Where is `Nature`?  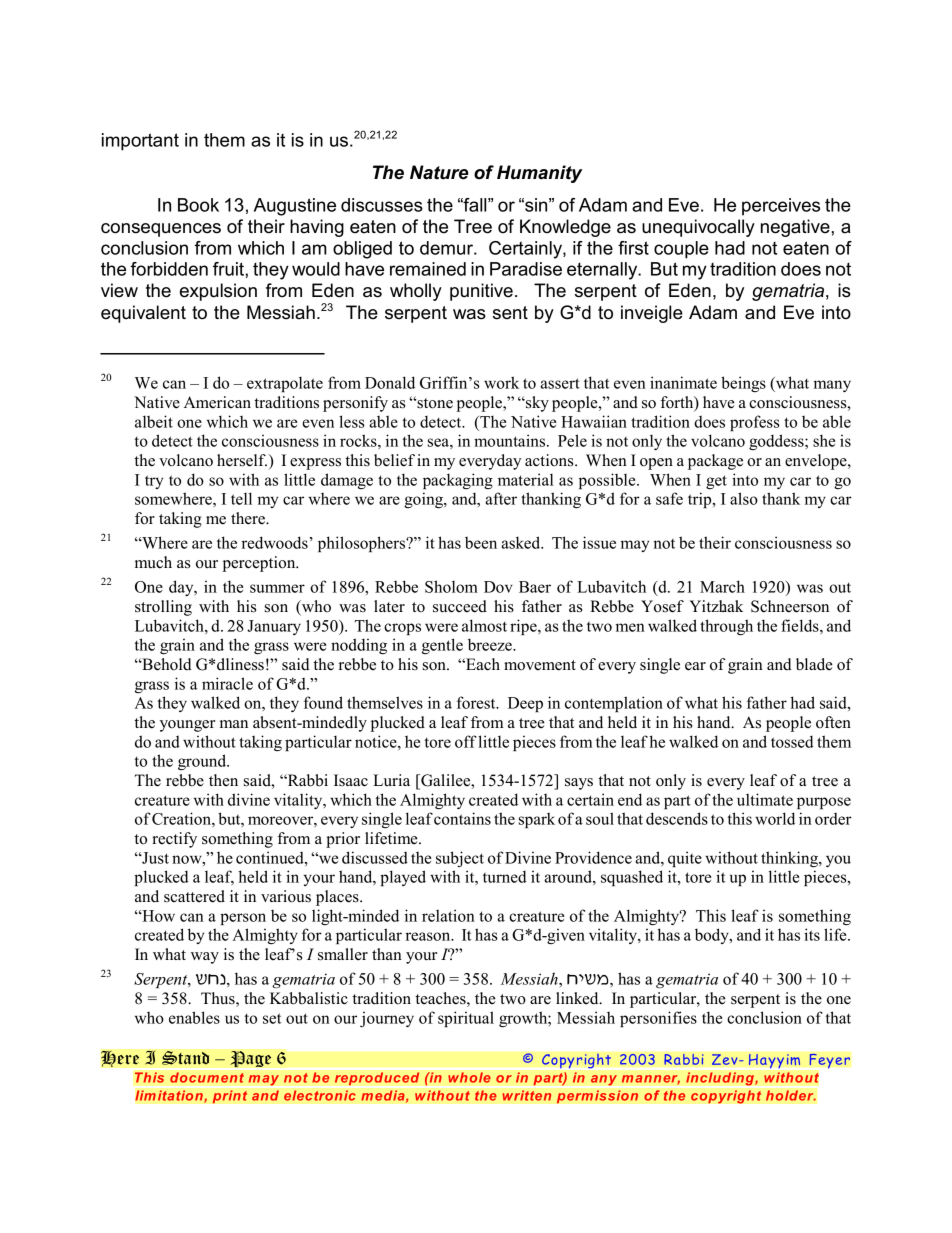 Nature is located at coordinates (439, 172).
